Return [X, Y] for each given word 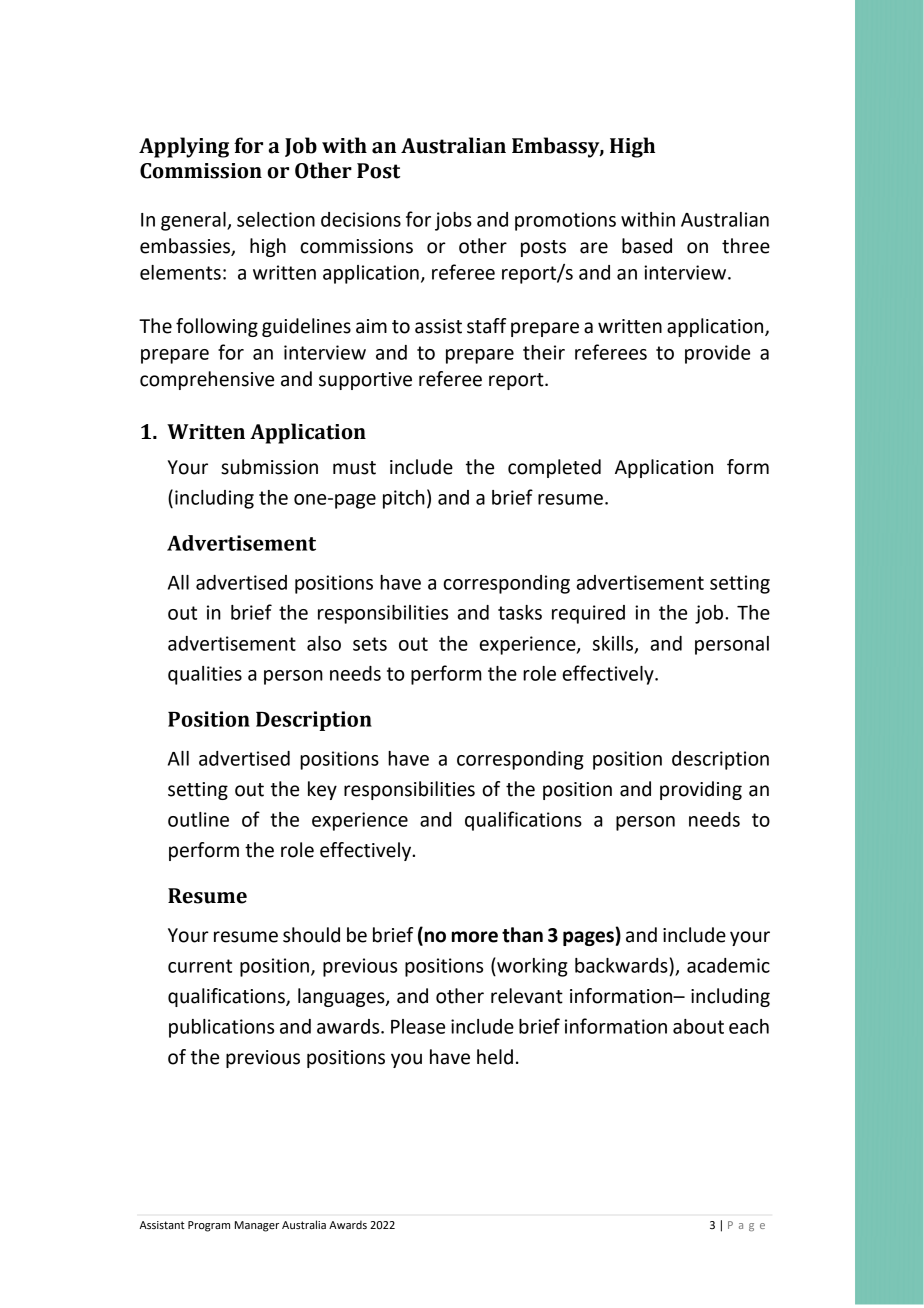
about [698, 1026]
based [647, 246]
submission [269, 467]
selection [276, 219]
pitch [404, 499]
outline [198, 819]
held [495, 1057]
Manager [257, 1226]
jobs [453, 221]
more [475, 937]
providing [701, 790]
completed [554, 468]
